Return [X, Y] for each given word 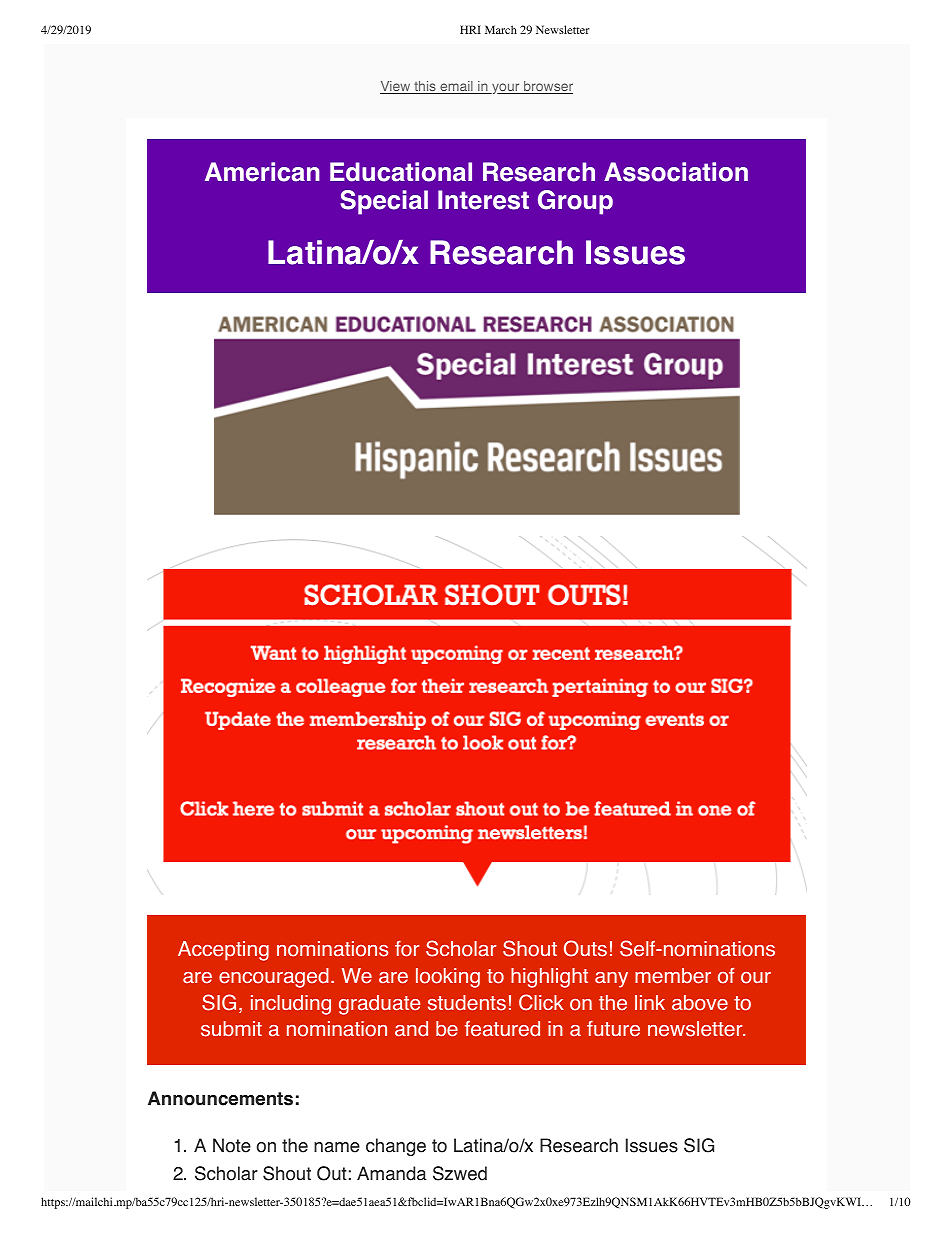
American [262, 172]
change [396, 1147]
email [456, 87]
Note [232, 1145]
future [613, 1029]
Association [676, 172]
